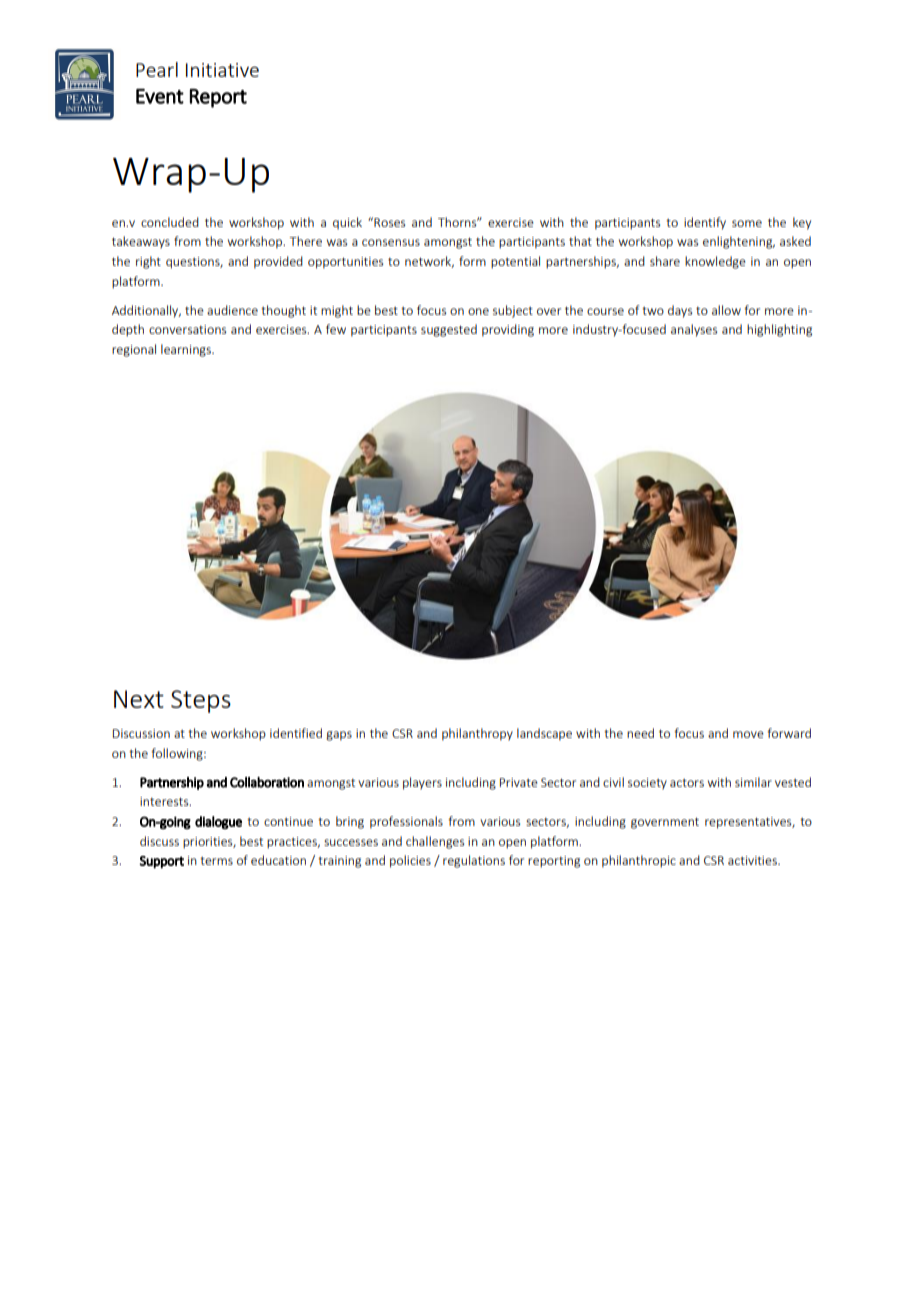  I want to click on move, so click(748, 734).
